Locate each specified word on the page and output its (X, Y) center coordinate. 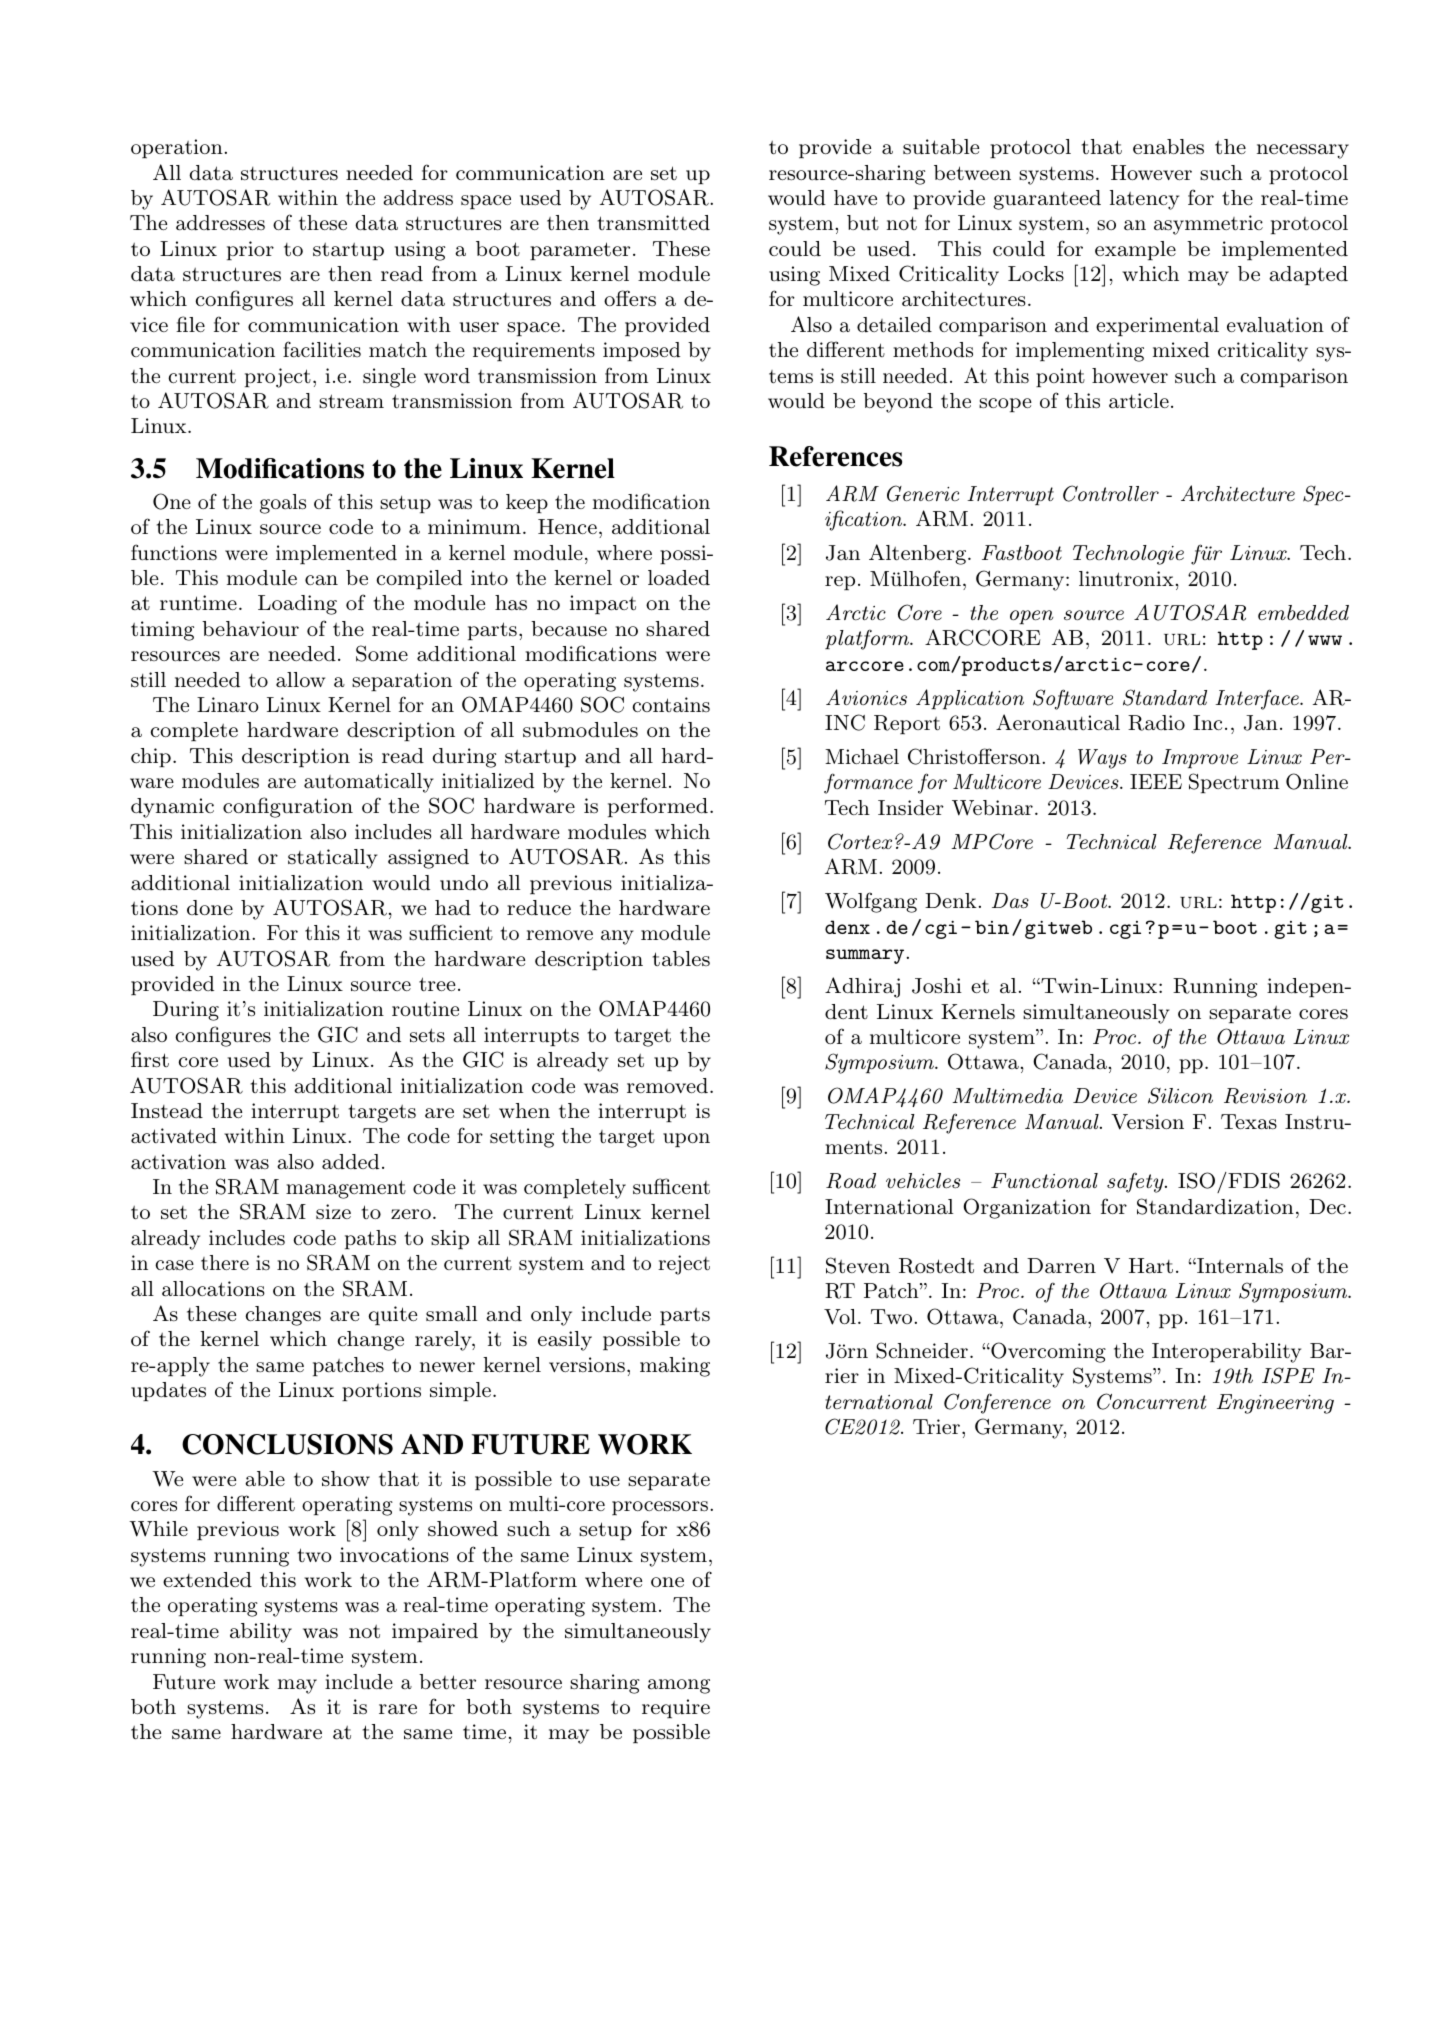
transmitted (653, 223)
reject (684, 1265)
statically (332, 859)
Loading (297, 605)
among (679, 1686)
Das (1010, 901)
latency (1144, 200)
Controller (1111, 493)
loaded (679, 578)
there (225, 1263)
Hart (1151, 1266)
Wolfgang (871, 902)
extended (207, 1580)
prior (250, 250)
